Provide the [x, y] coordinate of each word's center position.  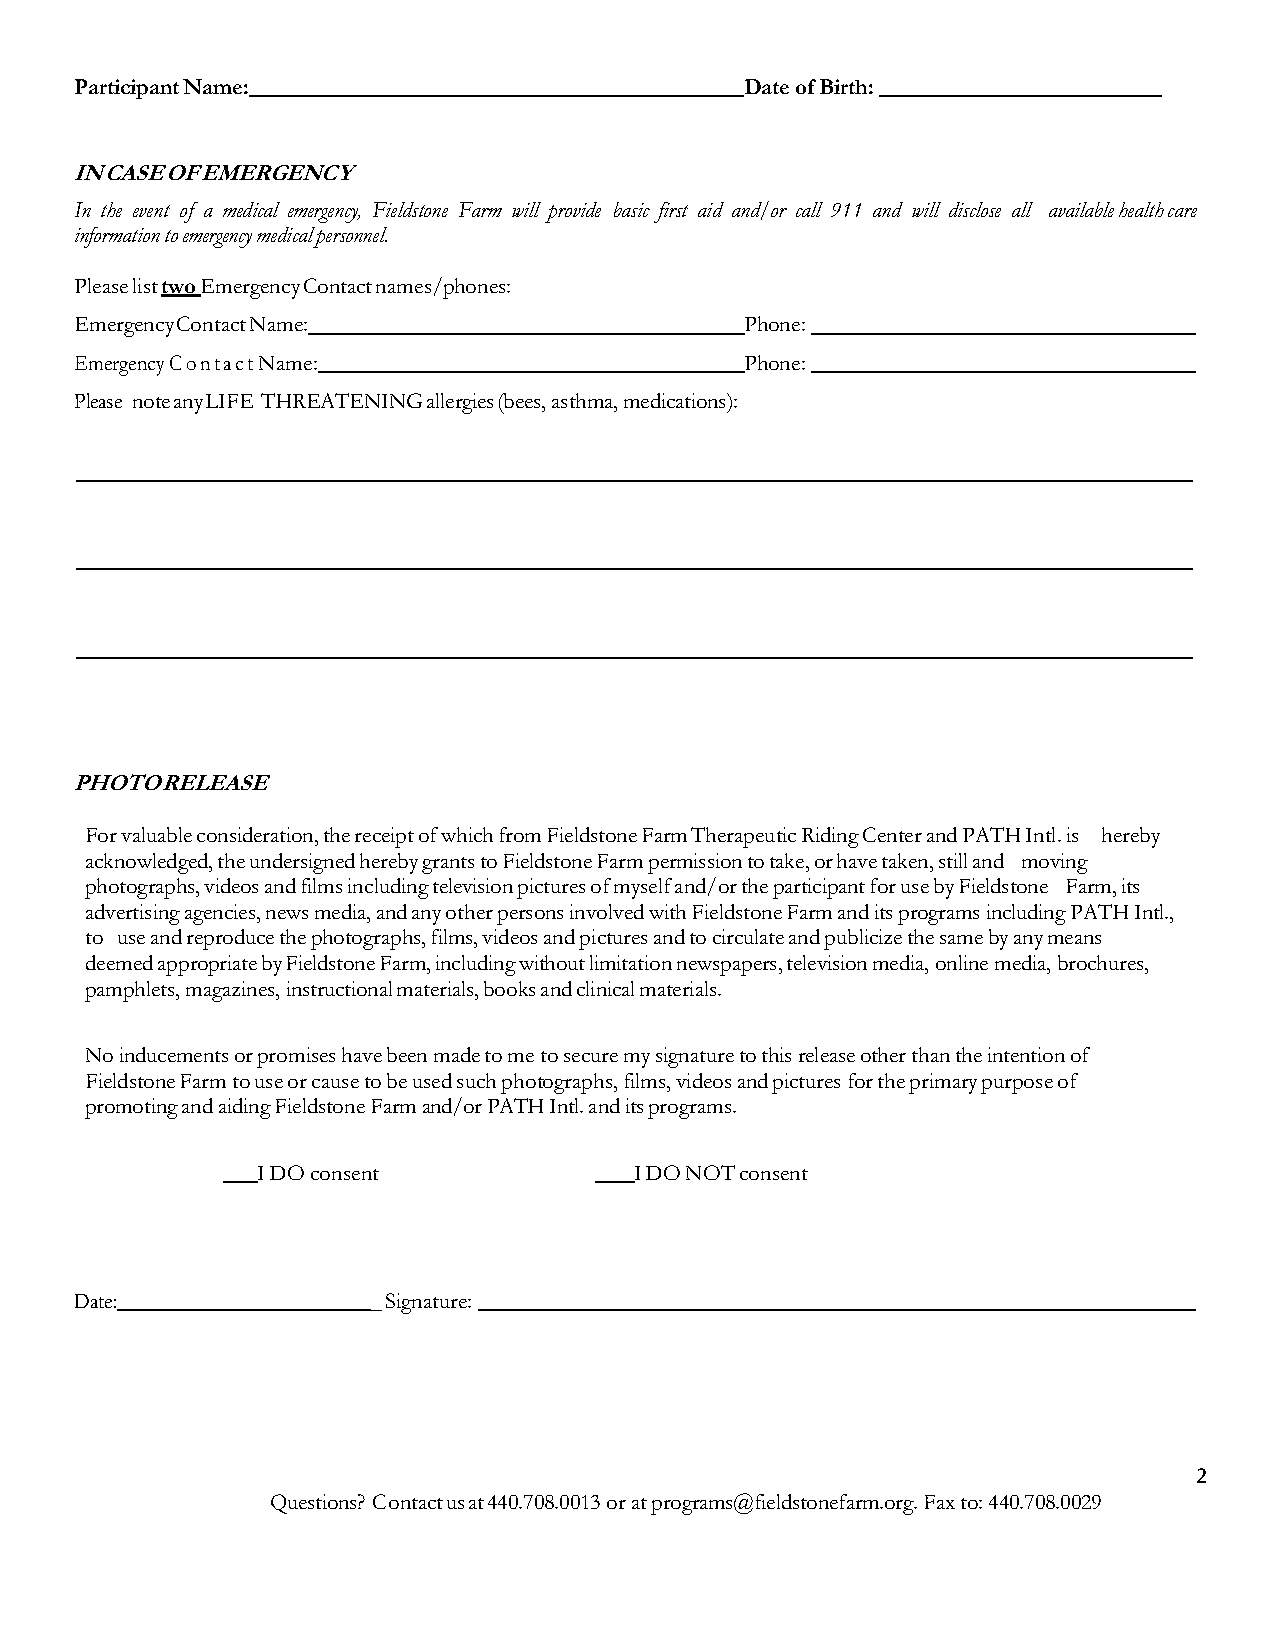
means [1074, 939]
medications [676, 400]
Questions [315, 1504]
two [179, 288]
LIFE [229, 401]
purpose [1017, 1086]
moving [1055, 863]
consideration [256, 834]
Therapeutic [743, 837]
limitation [631, 962]
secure [591, 1057]
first [671, 212]
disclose [975, 209]
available [1081, 209]
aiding [245, 1108]
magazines [231, 991]
